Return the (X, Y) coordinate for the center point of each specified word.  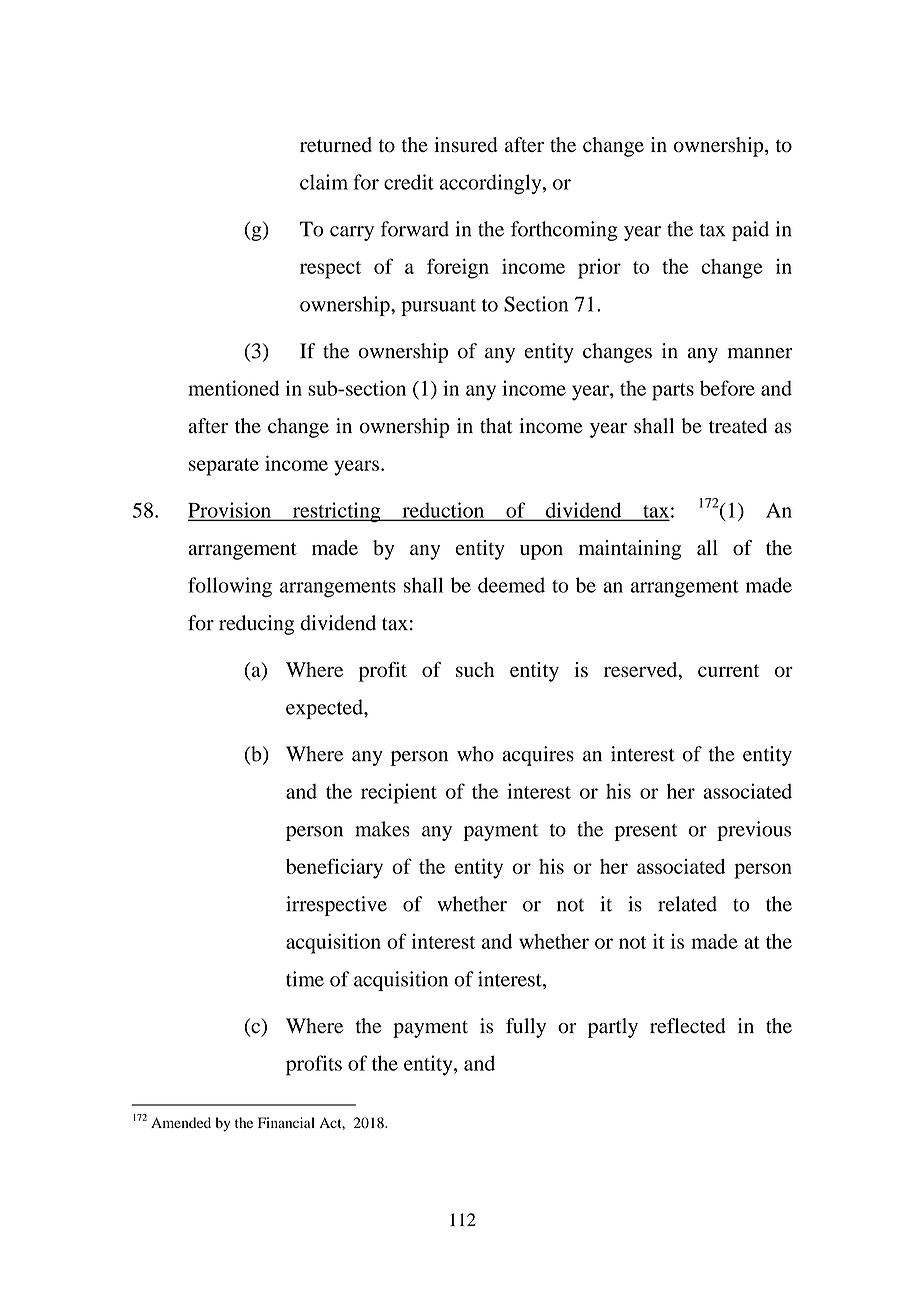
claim (324, 182)
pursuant (438, 307)
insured (466, 145)
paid (750, 231)
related (687, 904)
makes (382, 829)
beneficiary (334, 868)
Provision (230, 511)
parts (673, 392)
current (728, 670)
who (475, 754)
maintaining (630, 550)
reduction (443, 511)
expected (325, 709)
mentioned (234, 388)
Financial (286, 1122)
